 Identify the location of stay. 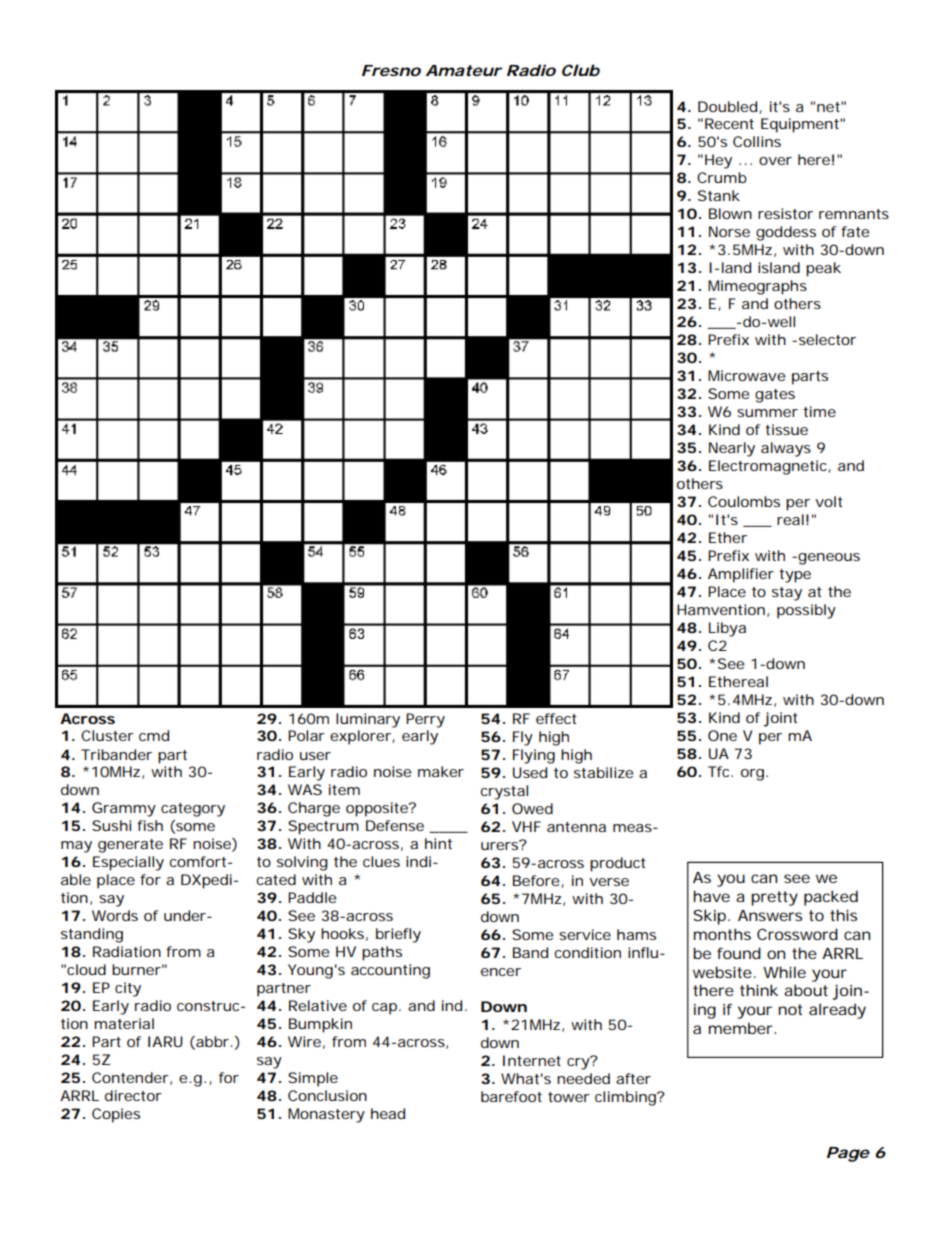
(787, 594).
